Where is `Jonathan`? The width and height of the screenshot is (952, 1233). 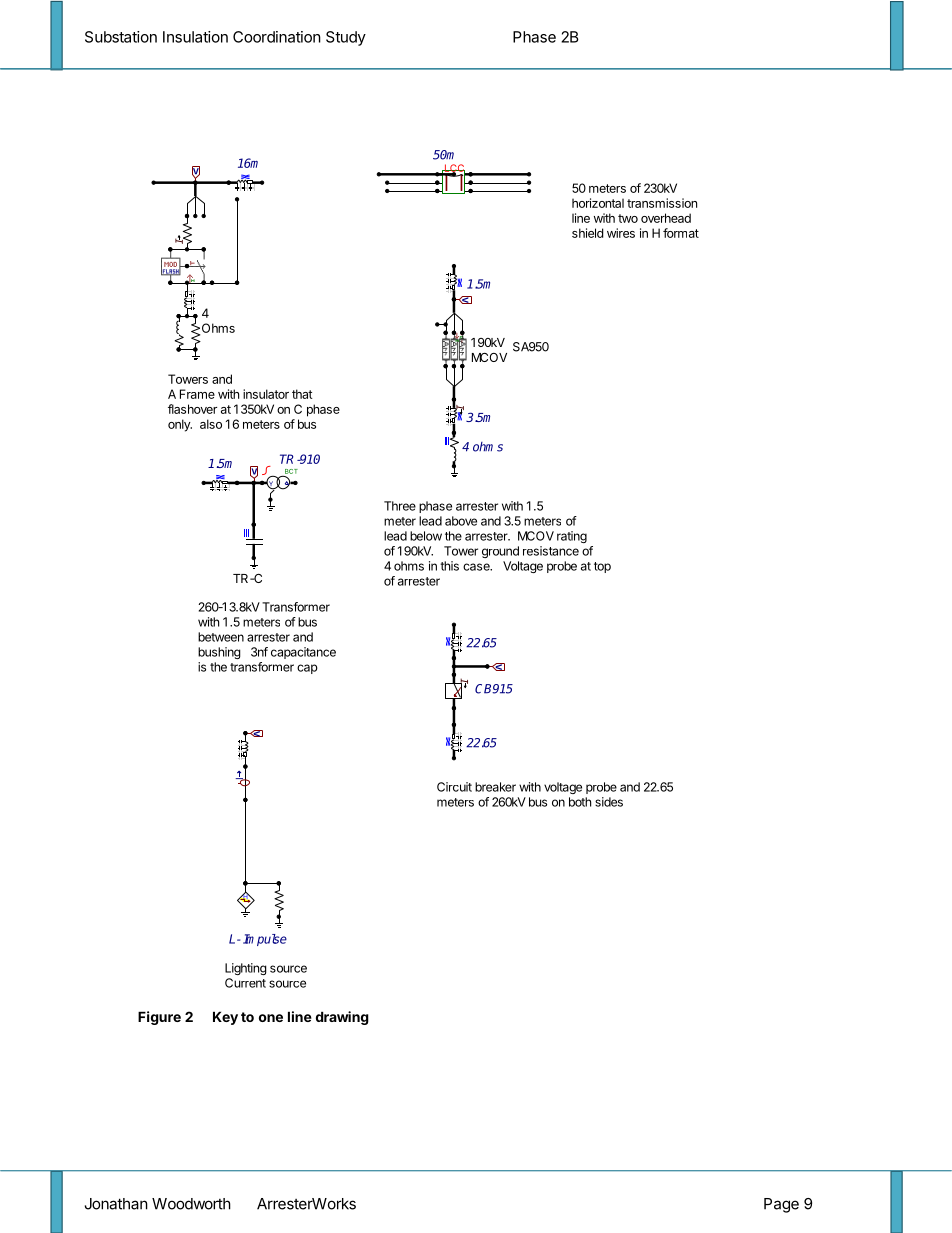 Jonathan is located at coordinates (116, 1204).
